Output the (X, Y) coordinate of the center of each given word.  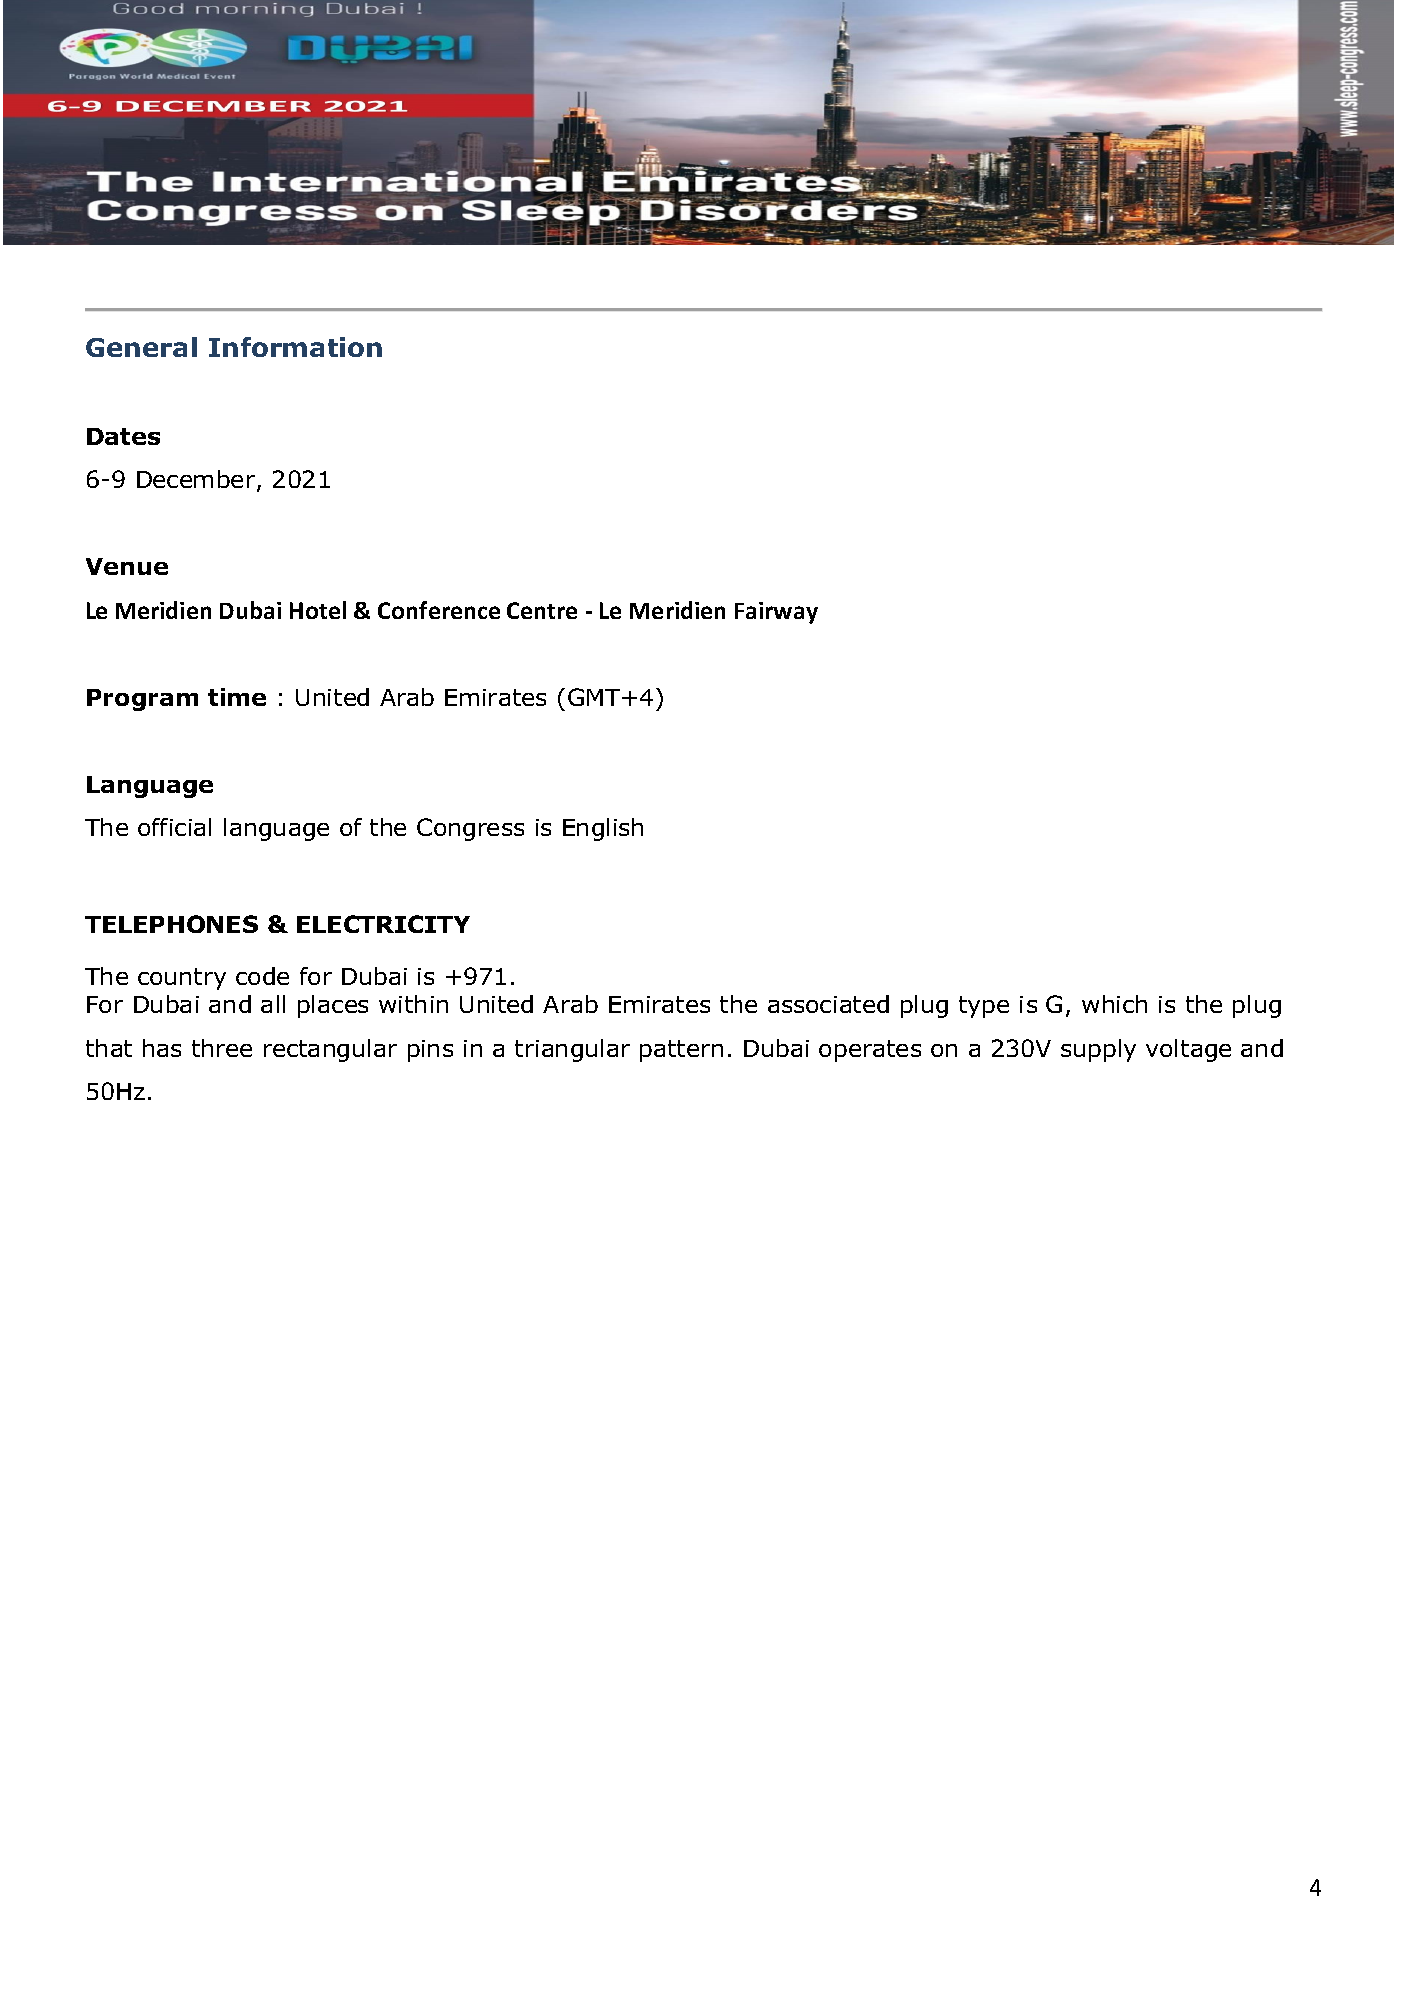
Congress (470, 829)
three (222, 1048)
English (603, 829)
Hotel (318, 610)
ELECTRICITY (383, 924)
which (1114, 1004)
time (237, 697)
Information (295, 347)
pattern (681, 1051)
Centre (542, 610)
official (174, 827)
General (141, 347)
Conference (439, 610)
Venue (127, 566)
